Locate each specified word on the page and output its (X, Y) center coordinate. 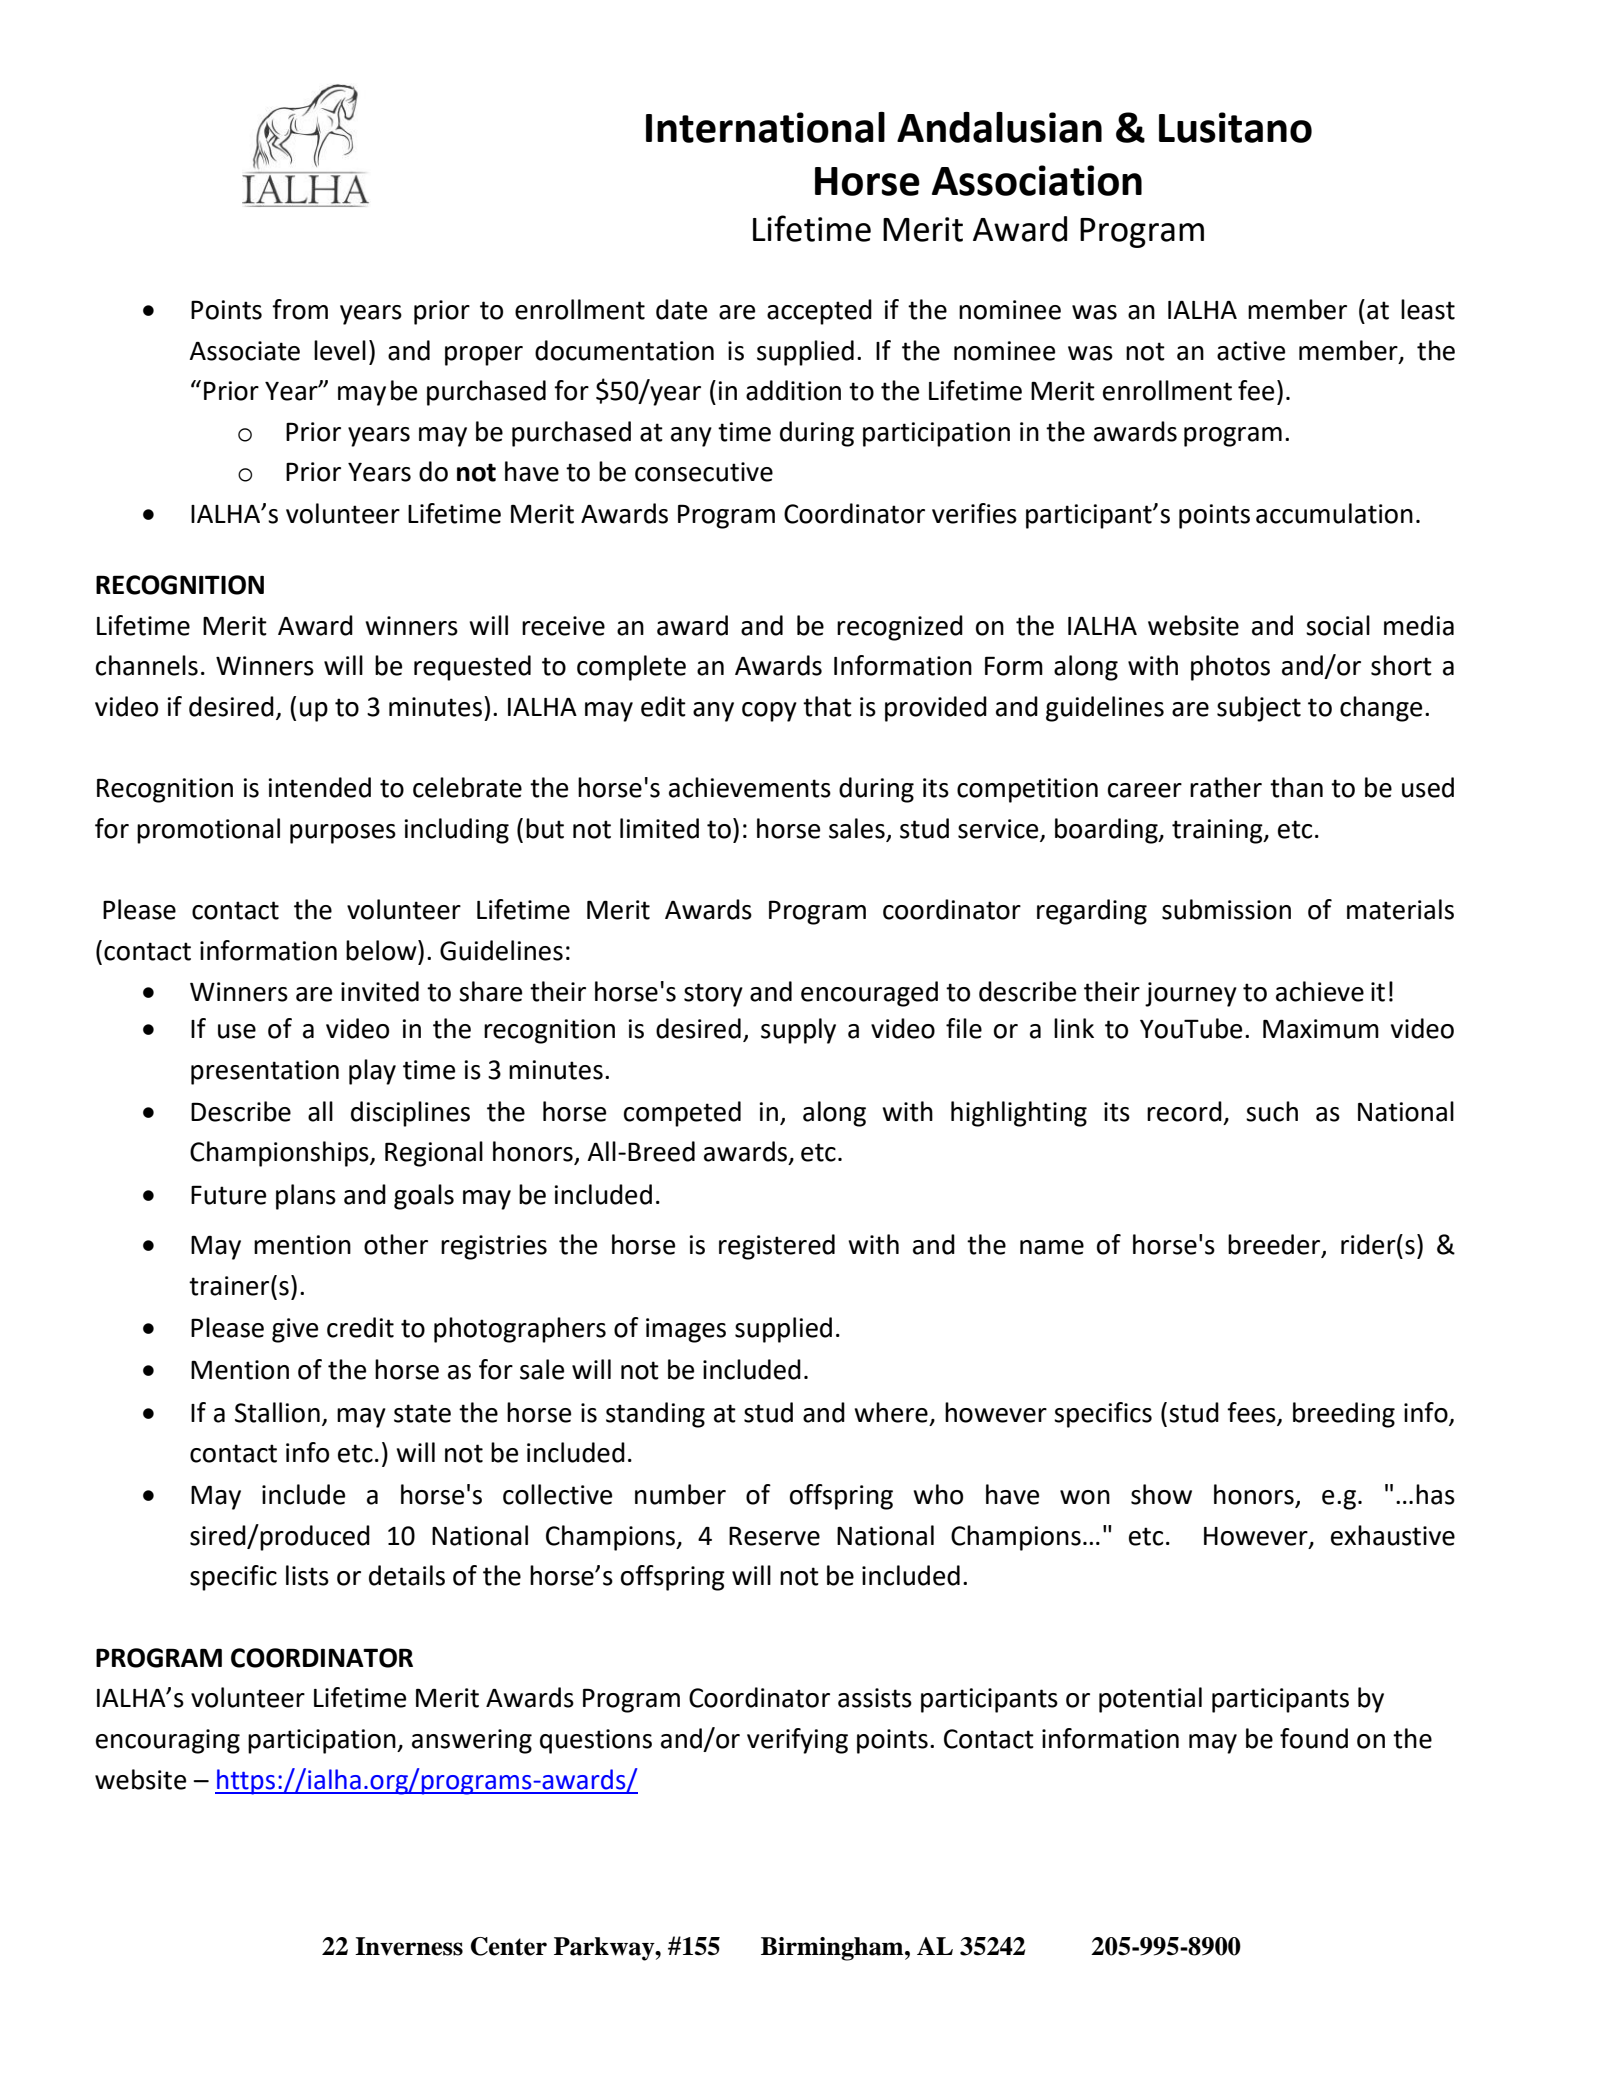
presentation (265, 1072)
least (1428, 309)
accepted (819, 312)
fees (1252, 1413)
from (300, 309)
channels (147, 665)
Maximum (1321, 1029)
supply (798, 1031)
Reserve (774, 1536)
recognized (900, 628)
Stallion (277, 1412)
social (1338, 625)
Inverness (409, 1946)
